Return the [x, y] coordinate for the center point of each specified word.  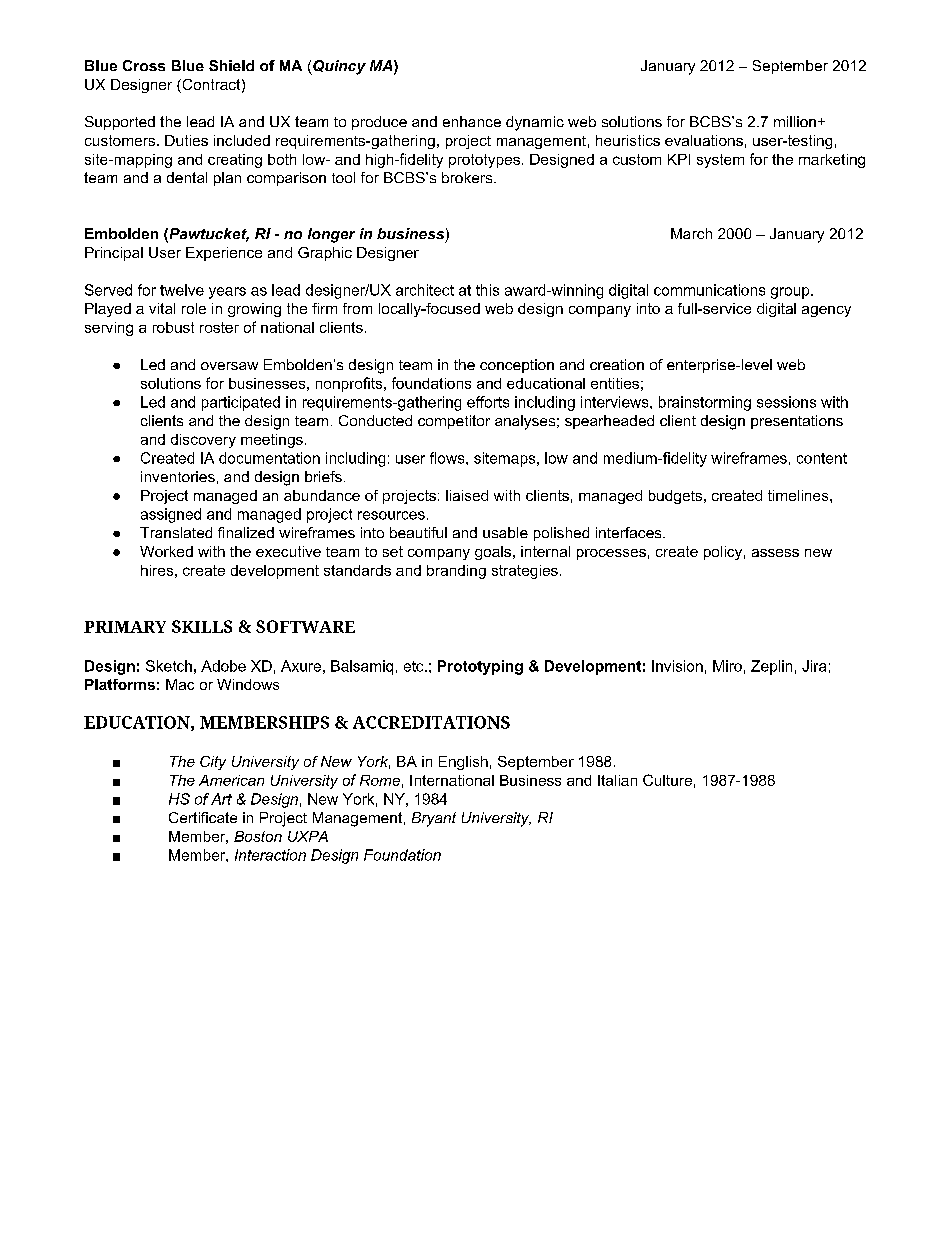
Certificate [203, 817]
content [822, 458]
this [487, 290]
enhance [472, 121]
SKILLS [202, 626]
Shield [231, 65]
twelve [182, 290]
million [795, 121]
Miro [727, 666]
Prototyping [480, 667]
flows [448, 458]
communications [709, 290]
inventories [178, 476]
